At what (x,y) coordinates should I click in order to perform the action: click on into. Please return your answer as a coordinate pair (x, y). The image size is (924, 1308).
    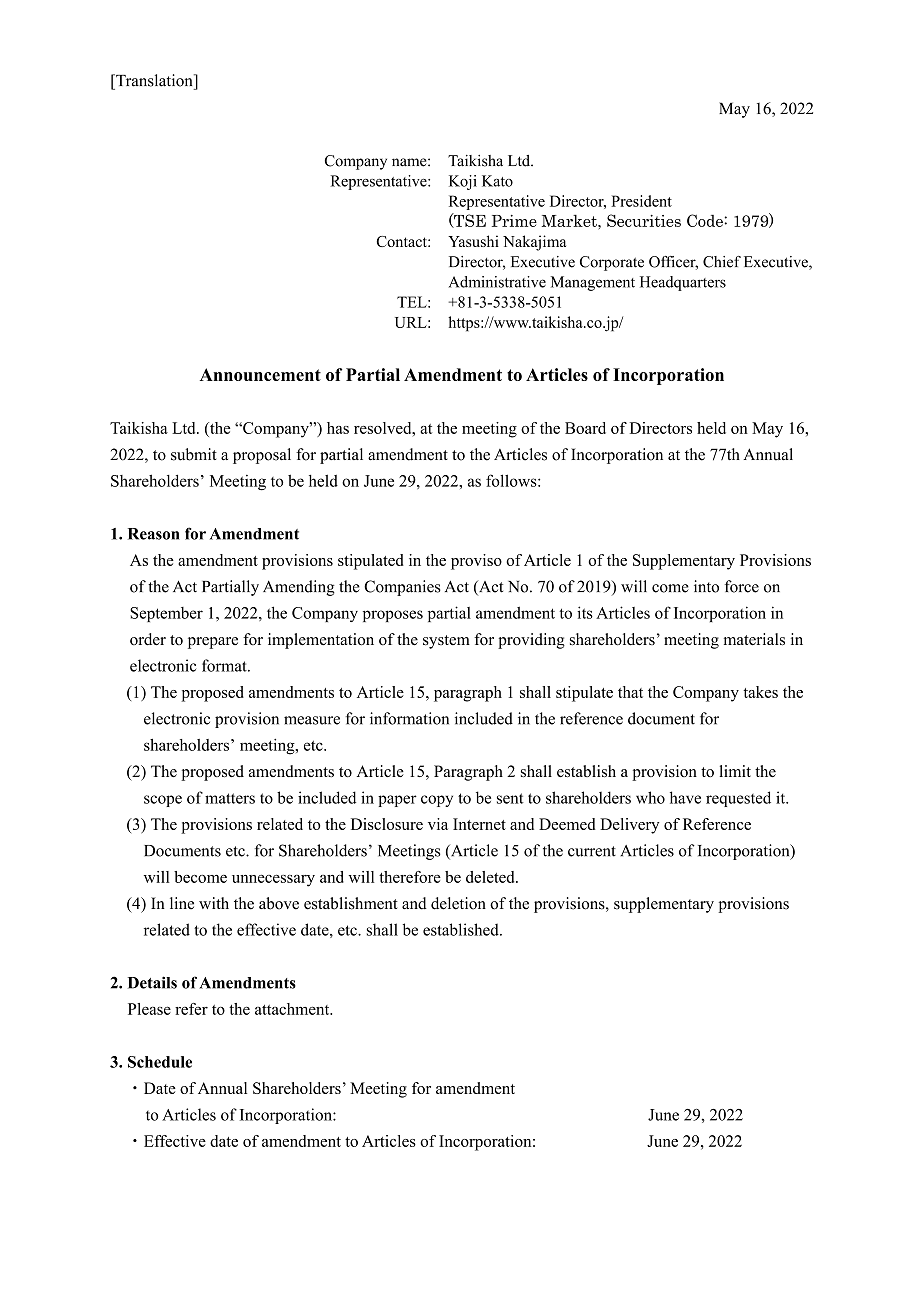
    Looking at the image, I should click on (706, 586).
